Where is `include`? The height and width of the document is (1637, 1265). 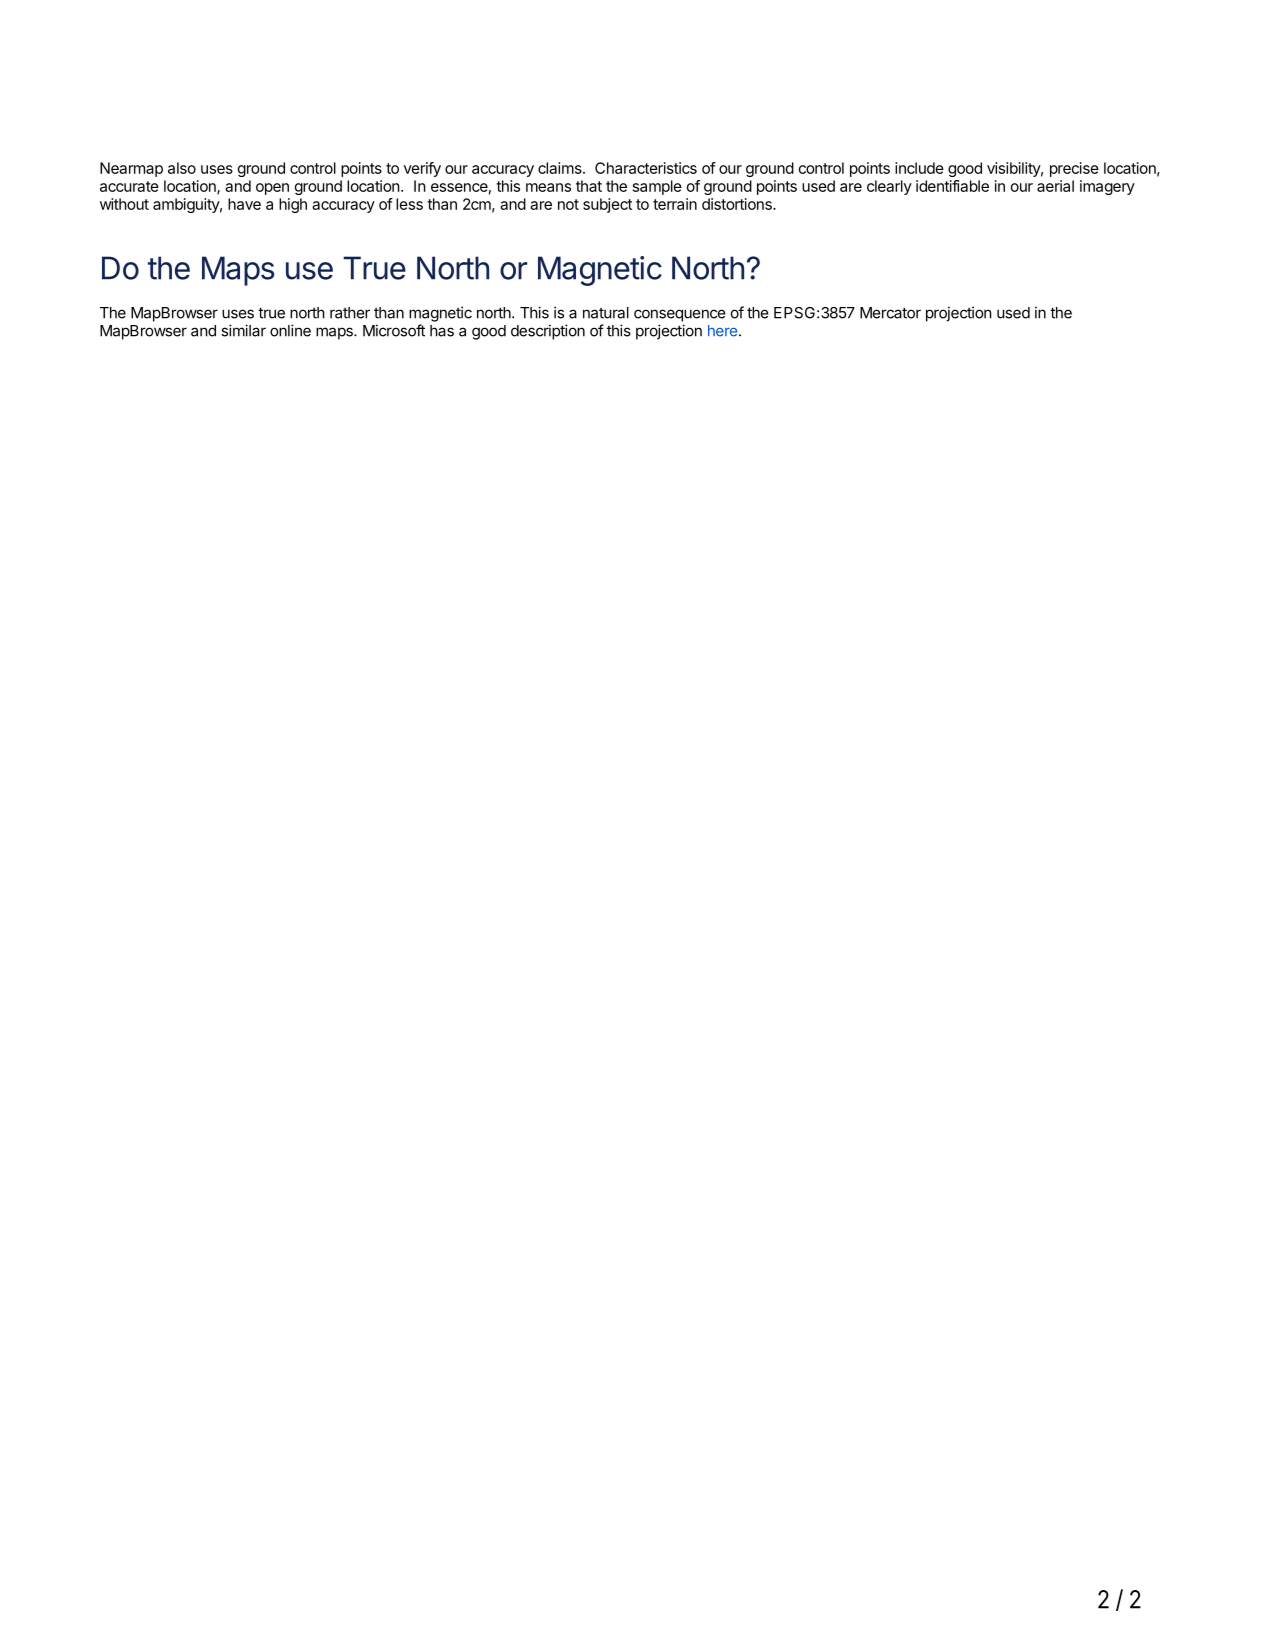 include is located at coordinates (919, 168).
